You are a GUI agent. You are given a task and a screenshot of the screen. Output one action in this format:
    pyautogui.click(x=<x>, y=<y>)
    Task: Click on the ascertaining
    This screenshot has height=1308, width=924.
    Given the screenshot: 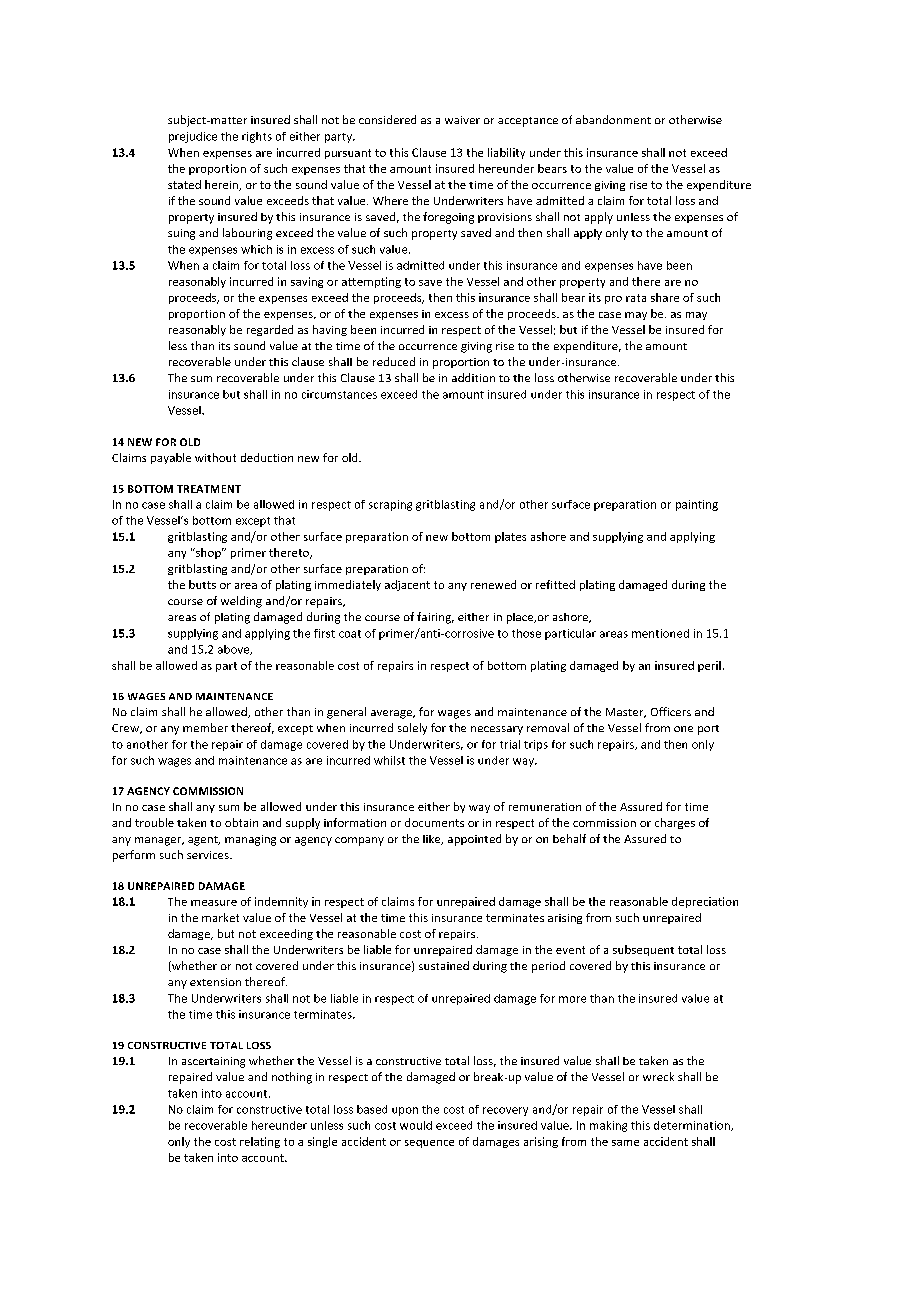 What is the action you would take?
    pyautogui.click(x=213, y=1062)
